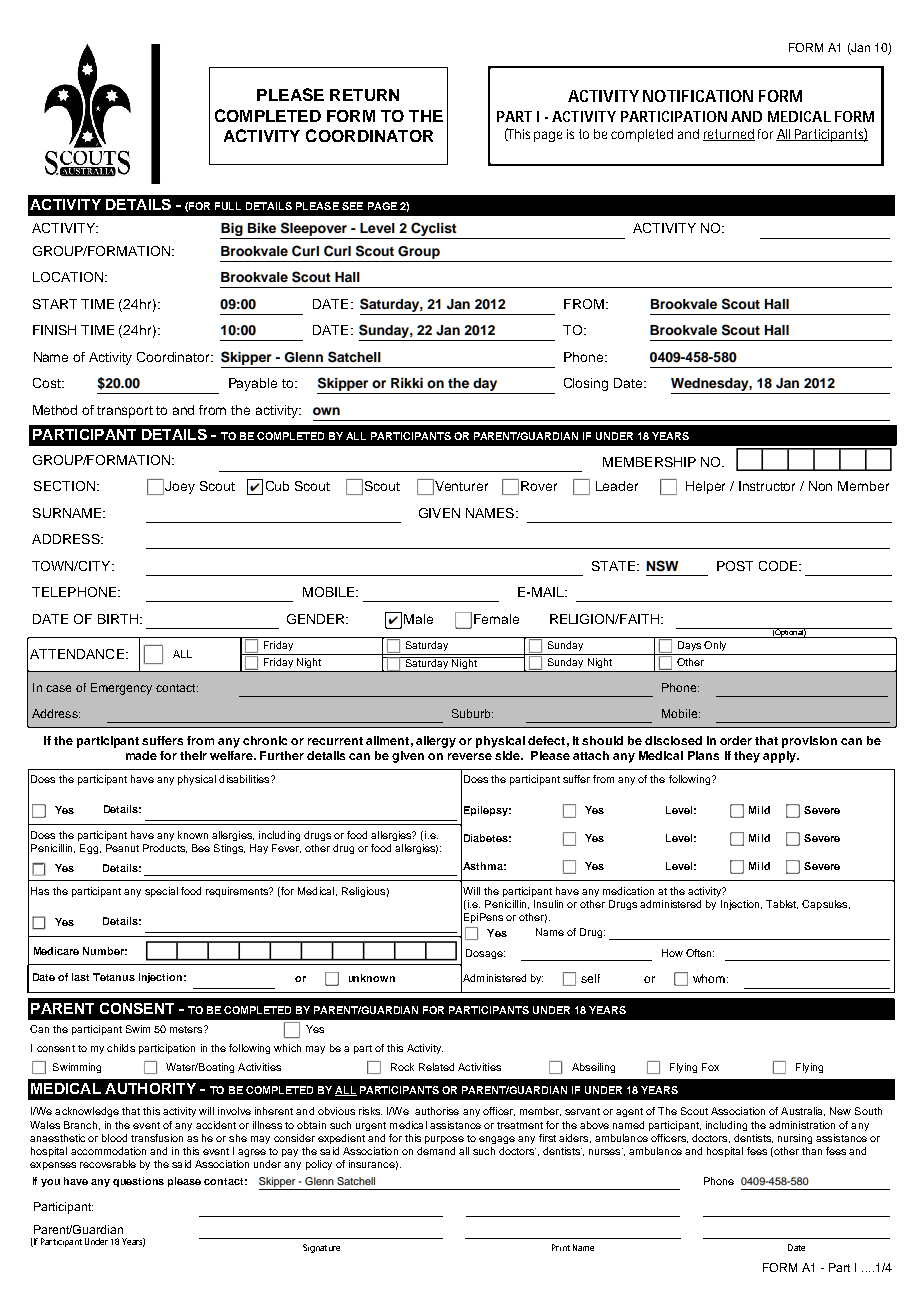 Image resolution: width=924 pixels, height=1308 pixels. What do you see at coordinates (114, 977) in the screenshot?
I see `Tetanus` at bounding box center [114, 977].
